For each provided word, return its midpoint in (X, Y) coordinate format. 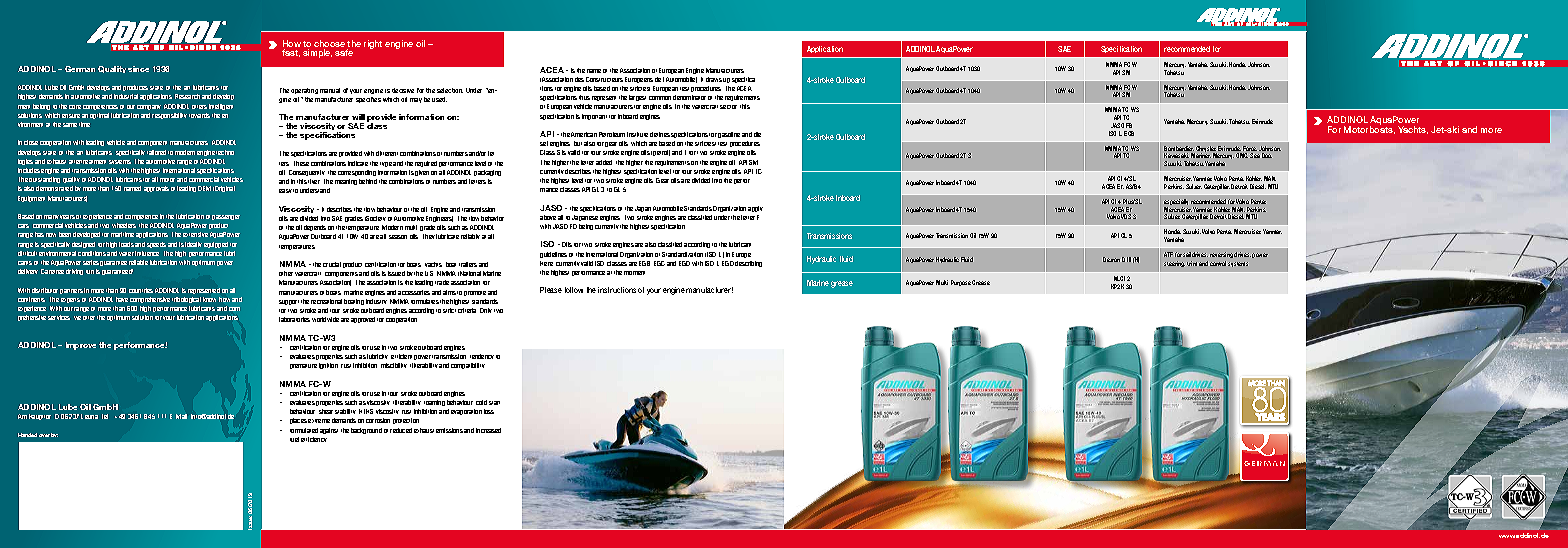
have (122, 299)
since (138, 69)
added (604, 162)
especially (1176, 203)
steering (1174, 264)
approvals (156, 189)
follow (574, 290)
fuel (294, 439)
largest (637, 98)
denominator (689, 97)
